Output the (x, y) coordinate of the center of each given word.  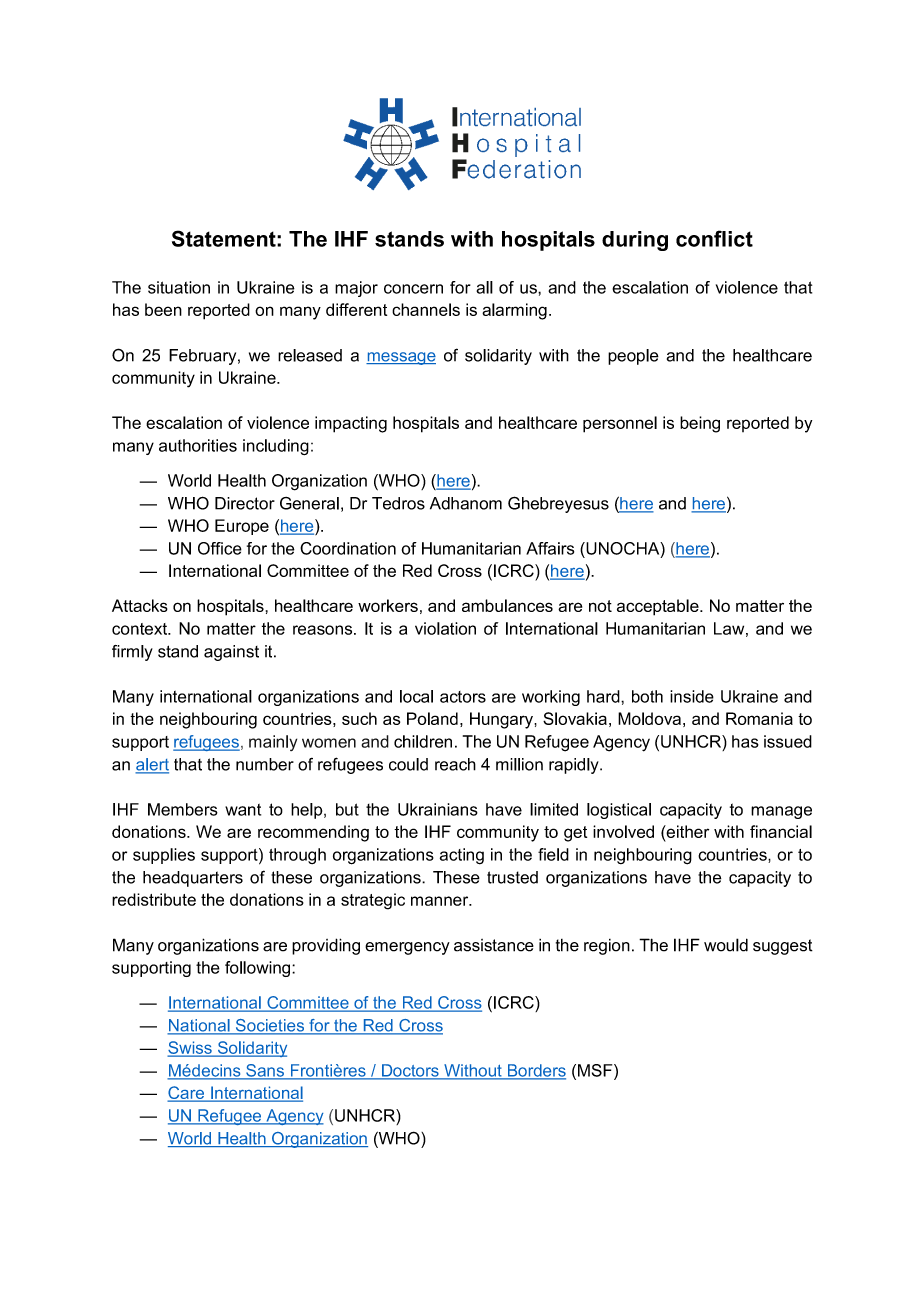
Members (183, 809)
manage (781, 812)
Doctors (410, 1071)
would (726, 945)
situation (179, 287)
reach (455, 764)
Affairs (550, 548)
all (484, 287)
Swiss (191, 1048)
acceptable (659, 607)
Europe (242, 527)
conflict (714, 238)
